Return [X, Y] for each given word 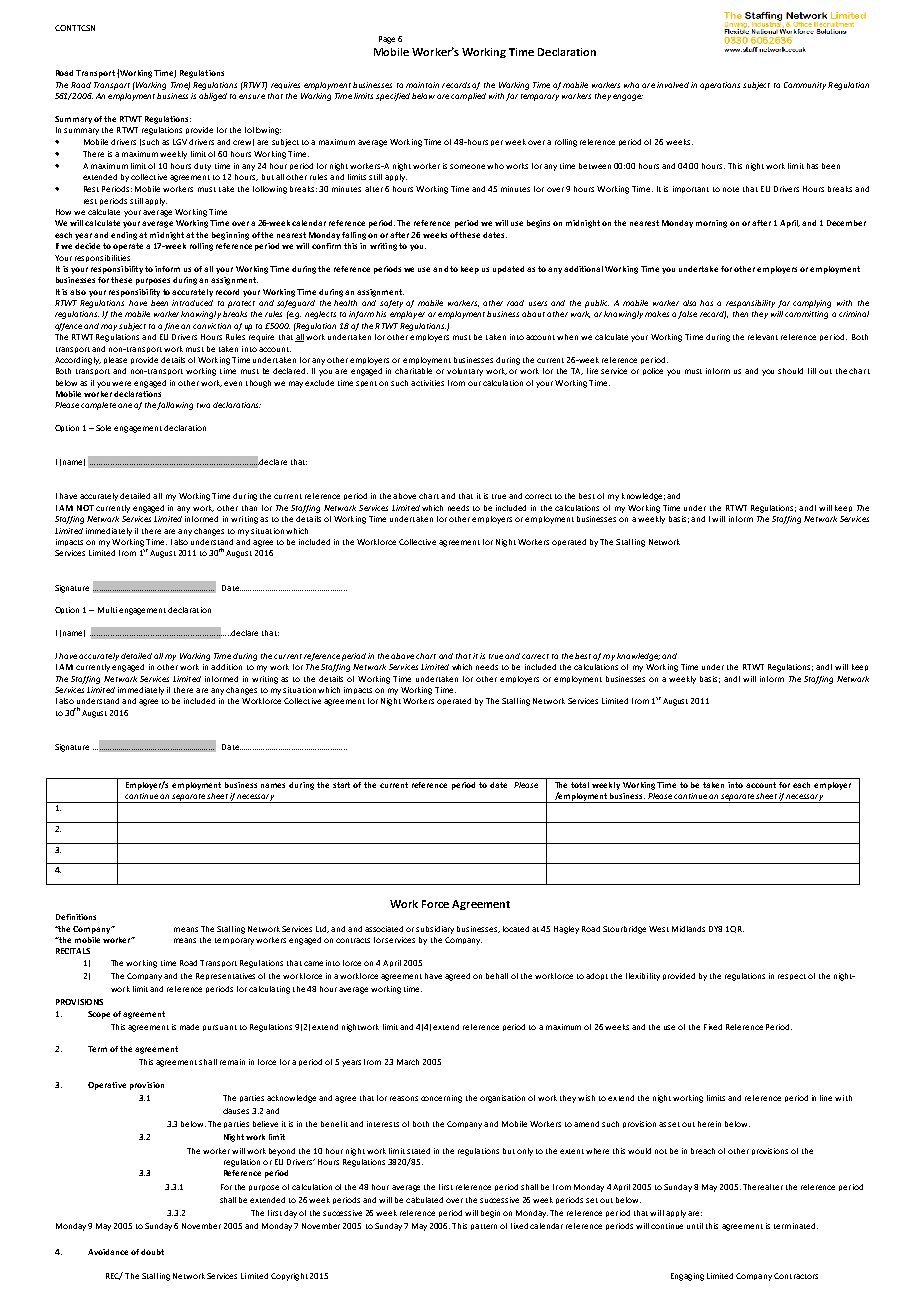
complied [468, 97]
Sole [103, 428]
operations [720, 86]
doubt [152, 1252]
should [790, 371]
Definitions [76, 917]
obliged [213, 97]
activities [427, 383]
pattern [484, 1227]
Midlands [688, 929]
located [516, 929]
